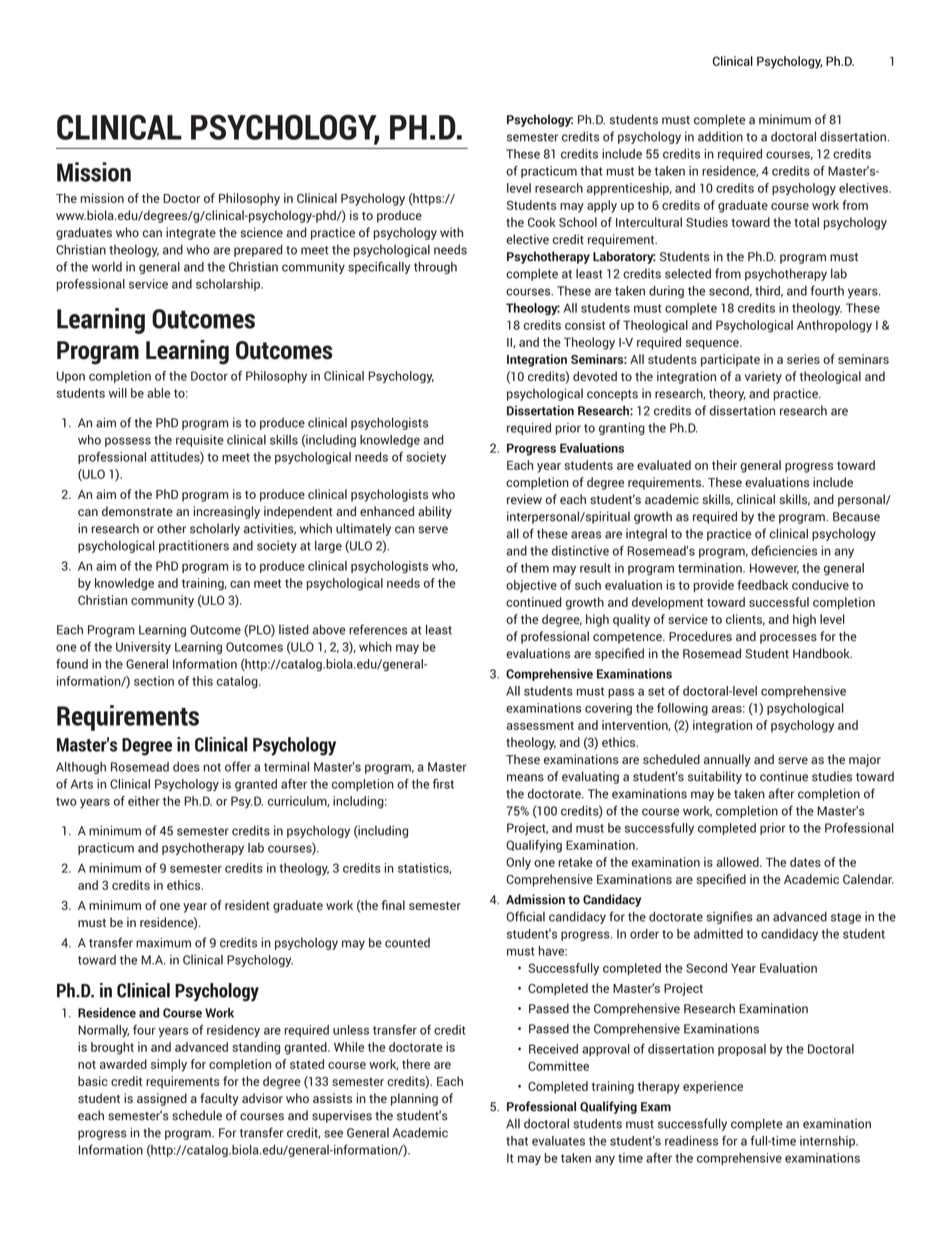 The image size is (952, 1233). What do you see at coordinates (451, 232) in the document?
I see `with` at bounding box center [451, 232].
